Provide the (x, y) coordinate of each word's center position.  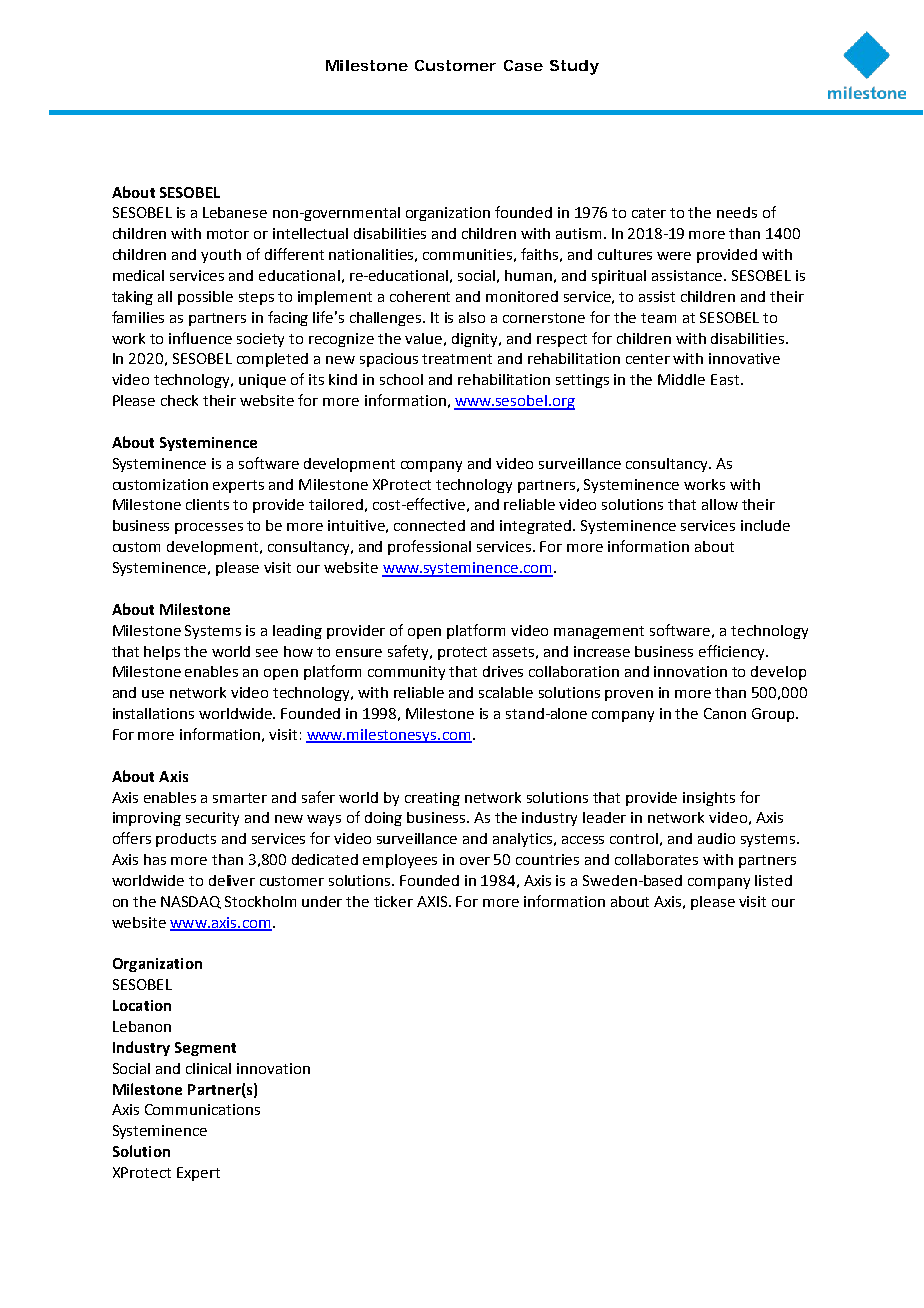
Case (523, 65)
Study (574, 67)
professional (429, 547)
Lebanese (235, 212)
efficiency (733, 652)
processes (209, 528)
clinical (208, 1068)
